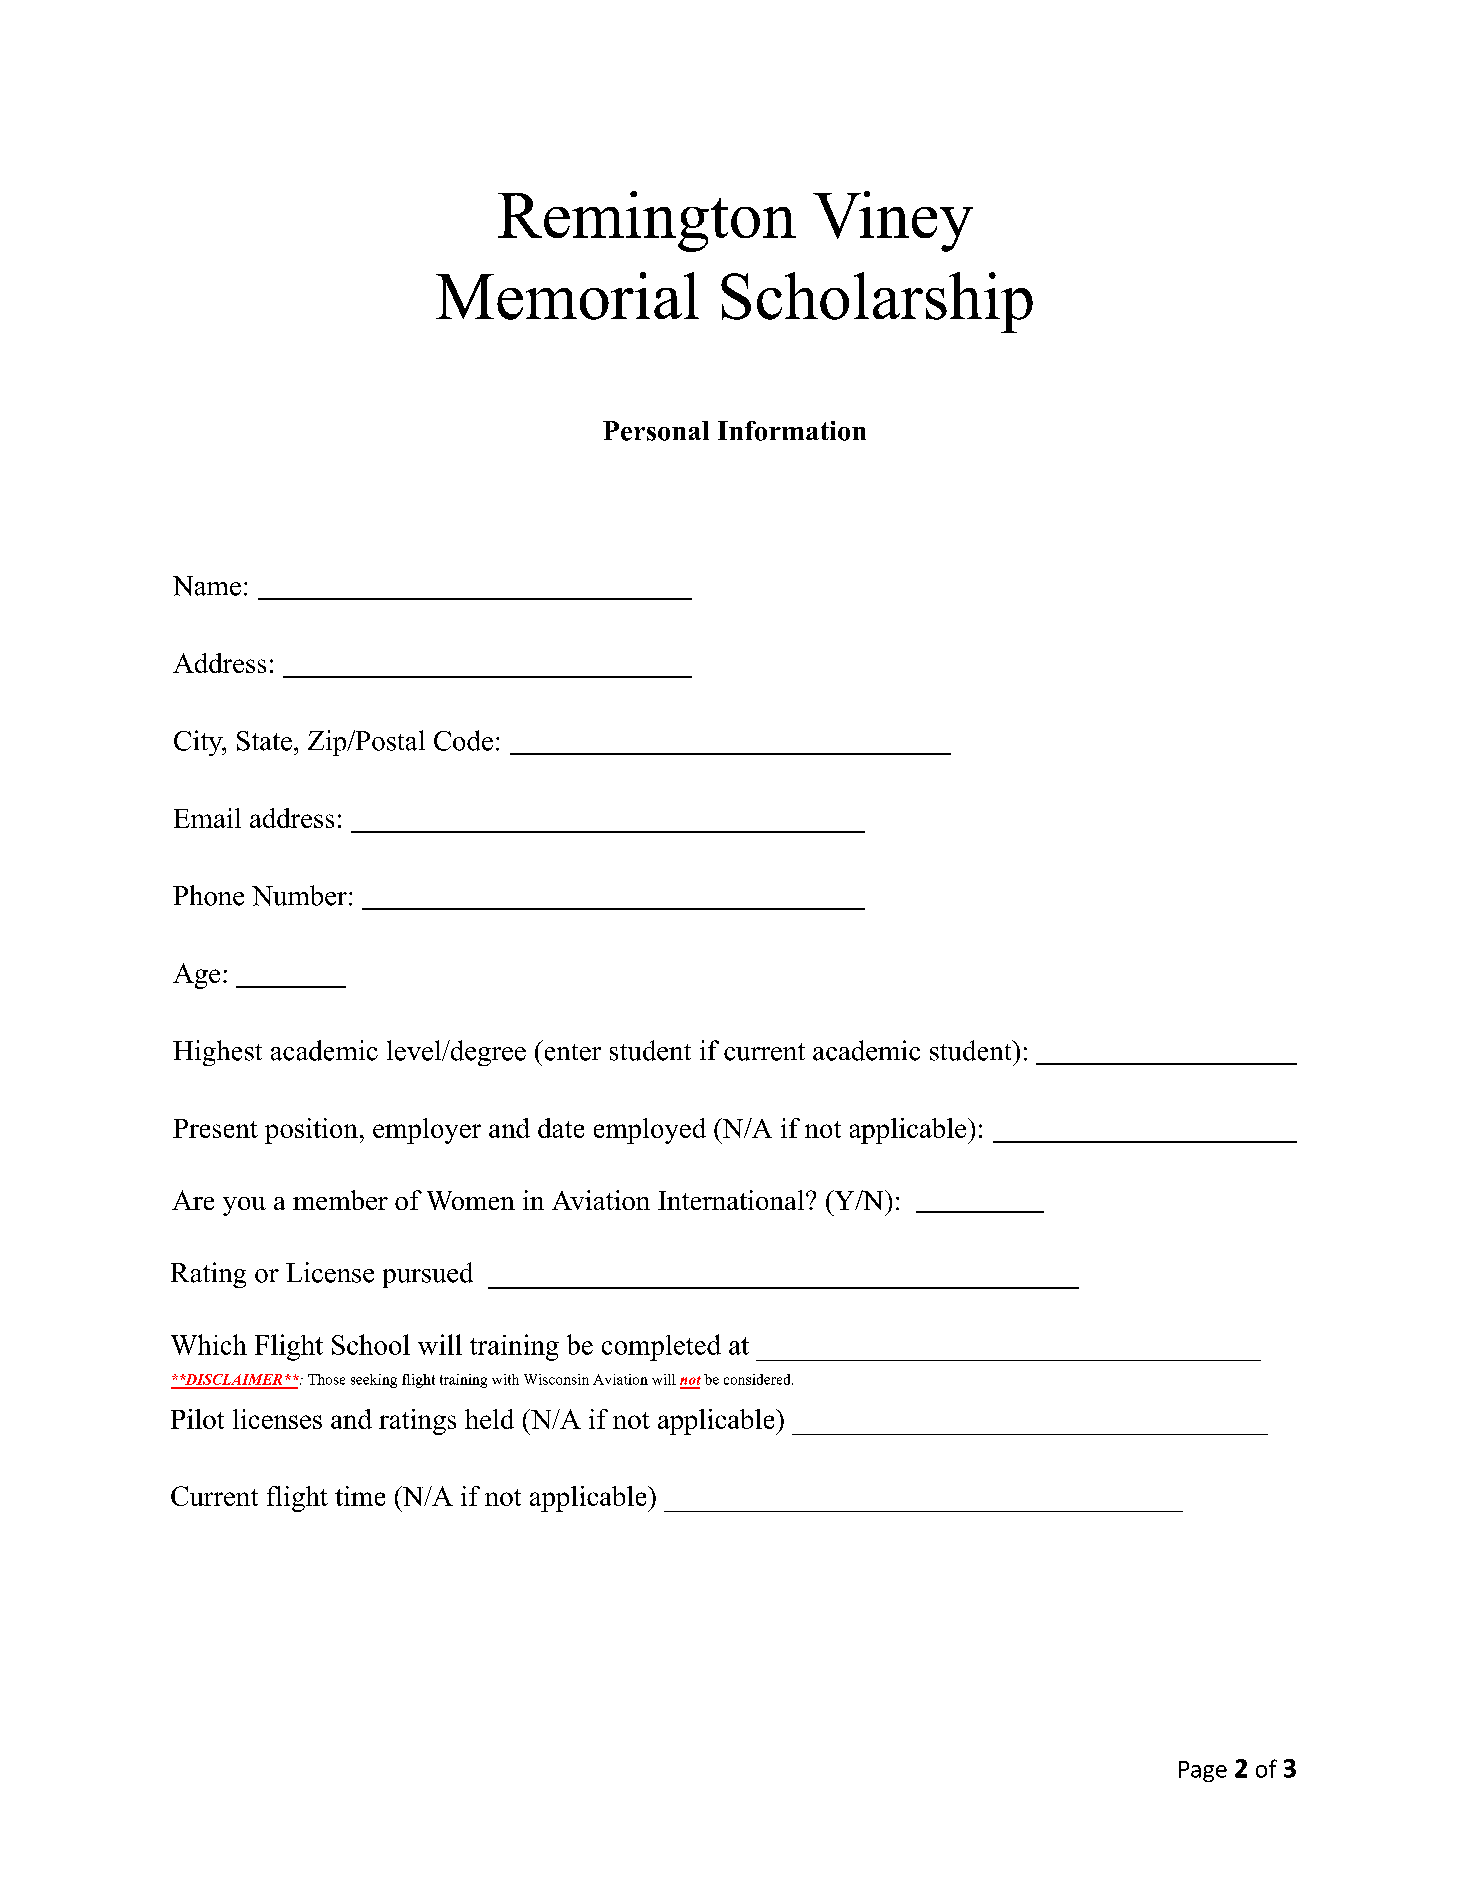  I want to click on enter, so click(571, 1050).
